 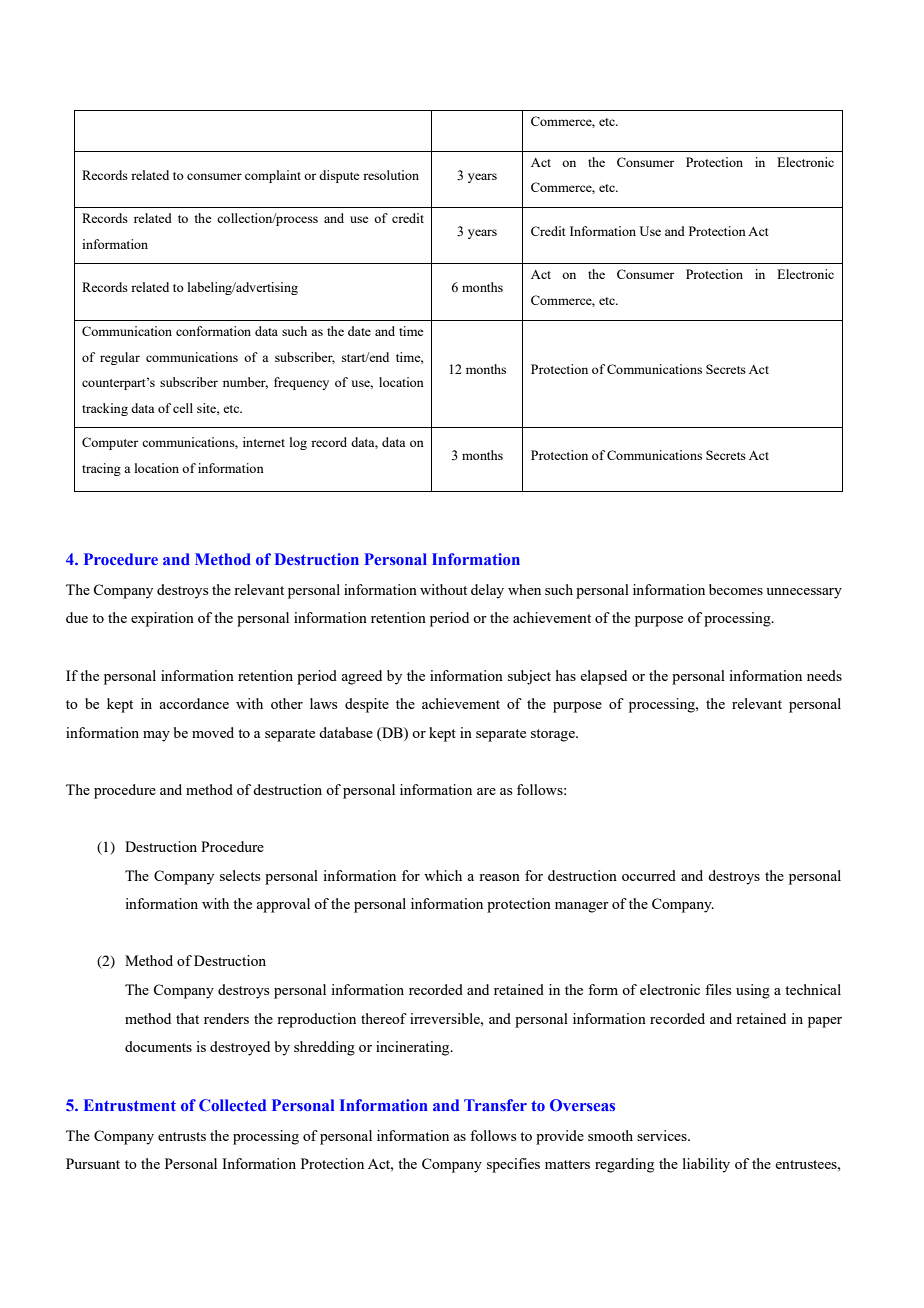 I want to click on accordance, so click(x=194, y=703).
